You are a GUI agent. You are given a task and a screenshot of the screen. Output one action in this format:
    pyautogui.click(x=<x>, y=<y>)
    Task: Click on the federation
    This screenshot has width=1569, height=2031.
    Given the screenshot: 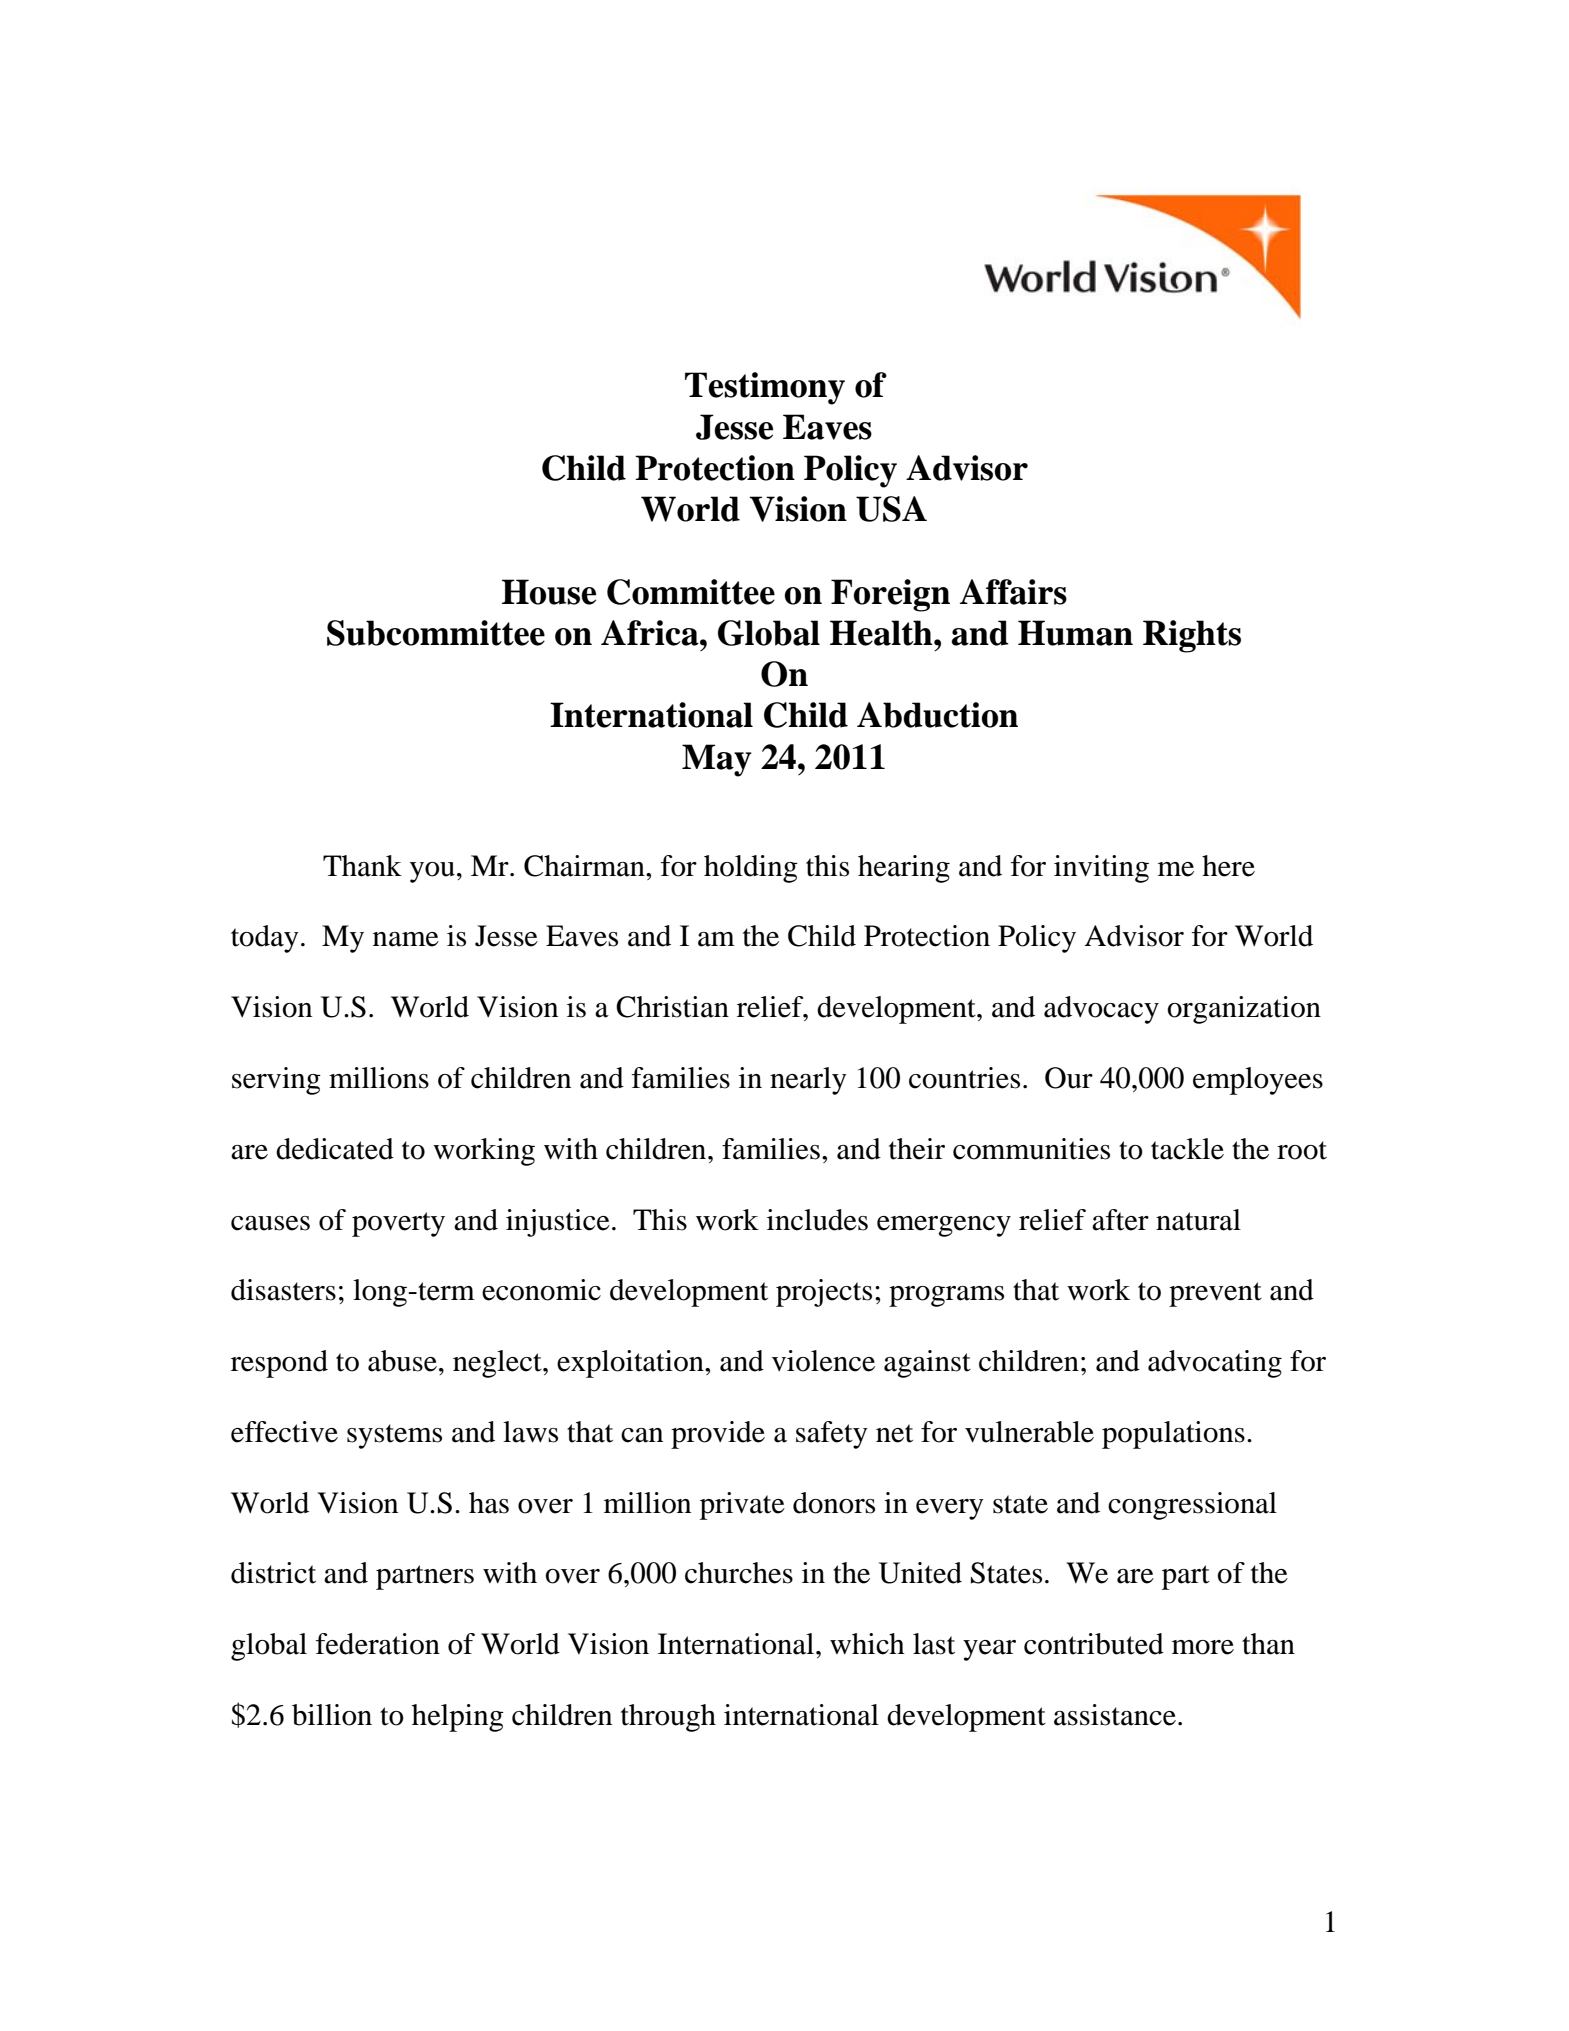 What is the action you would take?
    pyautogui.click(x=378, y=1644)
